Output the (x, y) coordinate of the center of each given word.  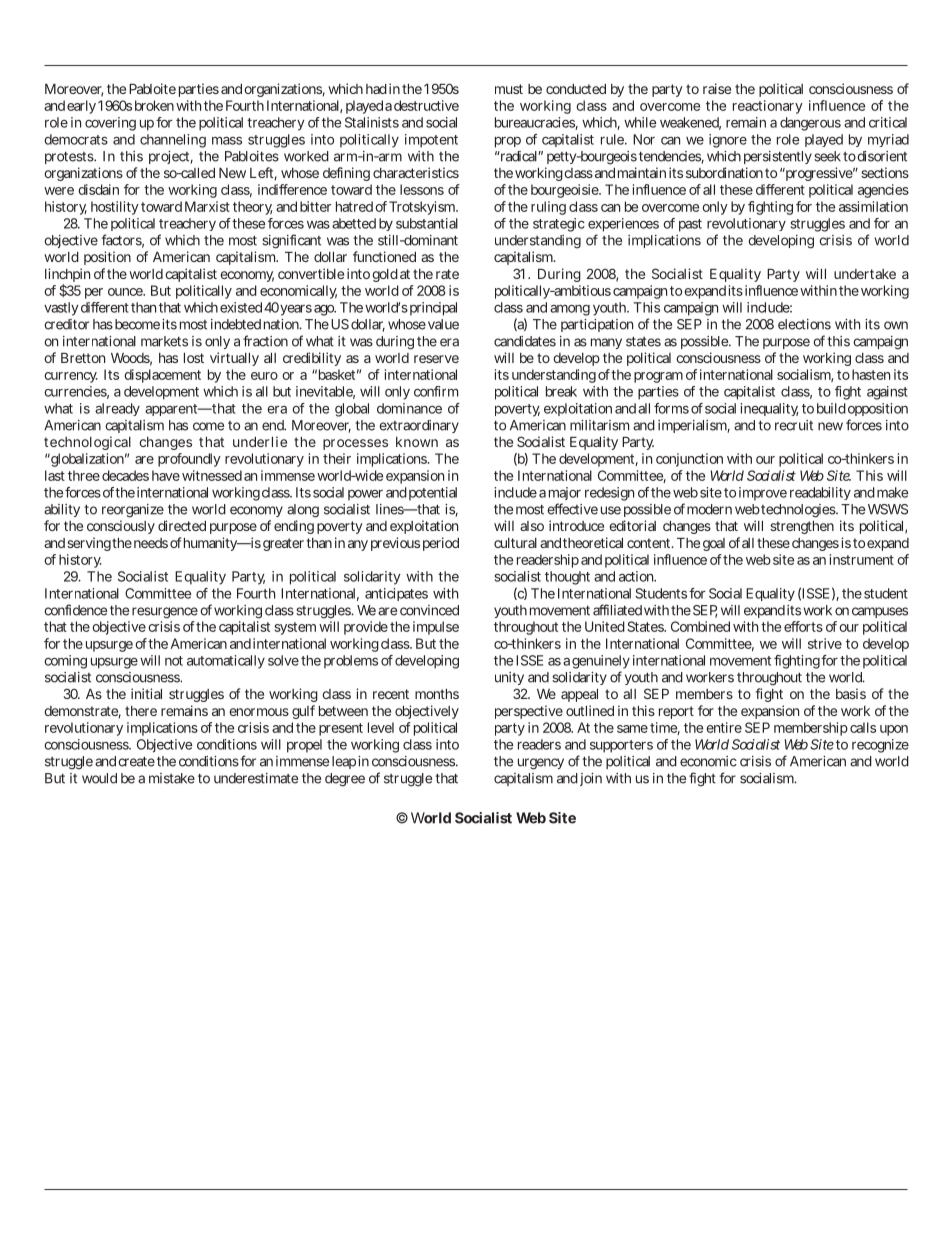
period (441, 544)
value (443, 324)
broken (154, 105)
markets (164, 341)
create (136, 762)
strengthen (802, 527)
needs (151, 543)
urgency (541, 764)
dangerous (810, 124)
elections (804, 324)
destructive (426, 105)
